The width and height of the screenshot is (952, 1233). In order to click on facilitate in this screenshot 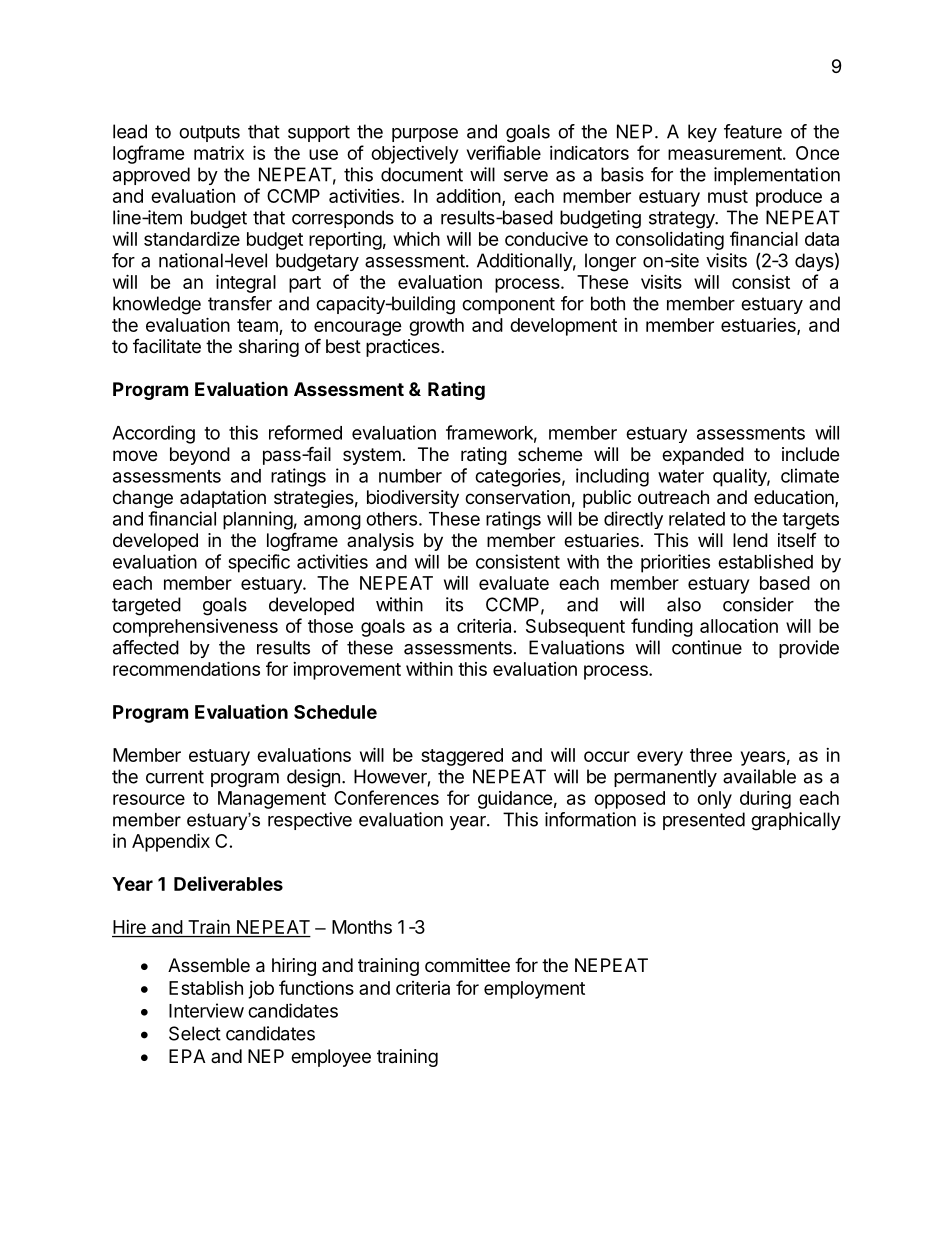, I will do `click(167, 346)`.
